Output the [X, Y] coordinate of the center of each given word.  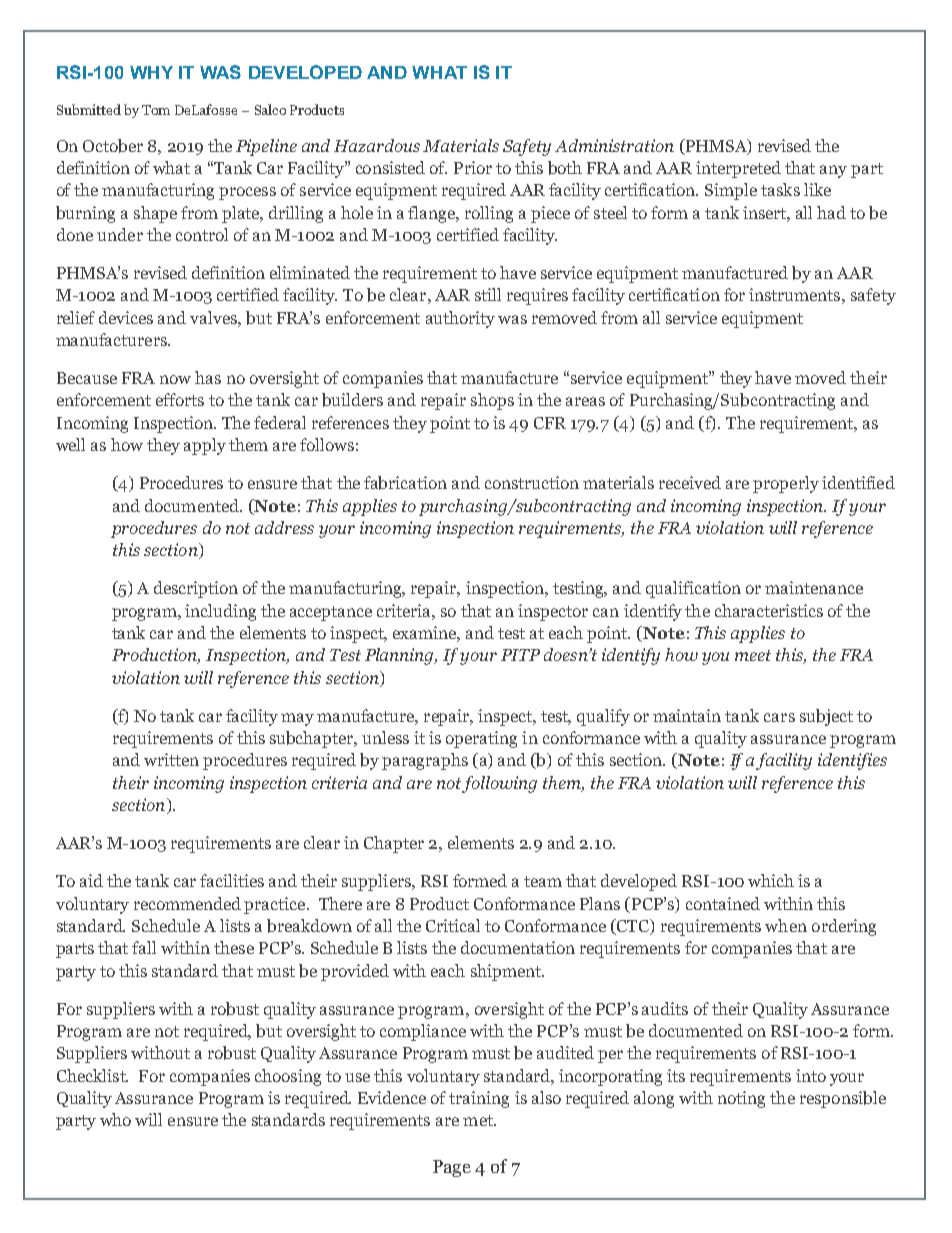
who [115, 1119]
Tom [156, 110]
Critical [453, 925]
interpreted [738, 169]
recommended [187, 903]
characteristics [769, 610]
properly [786, 484]
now [175, 379]
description [196, 589]
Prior [473, 167]
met [479, 1120]
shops [492, 401]
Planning [401, 656]
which [771, 880]
